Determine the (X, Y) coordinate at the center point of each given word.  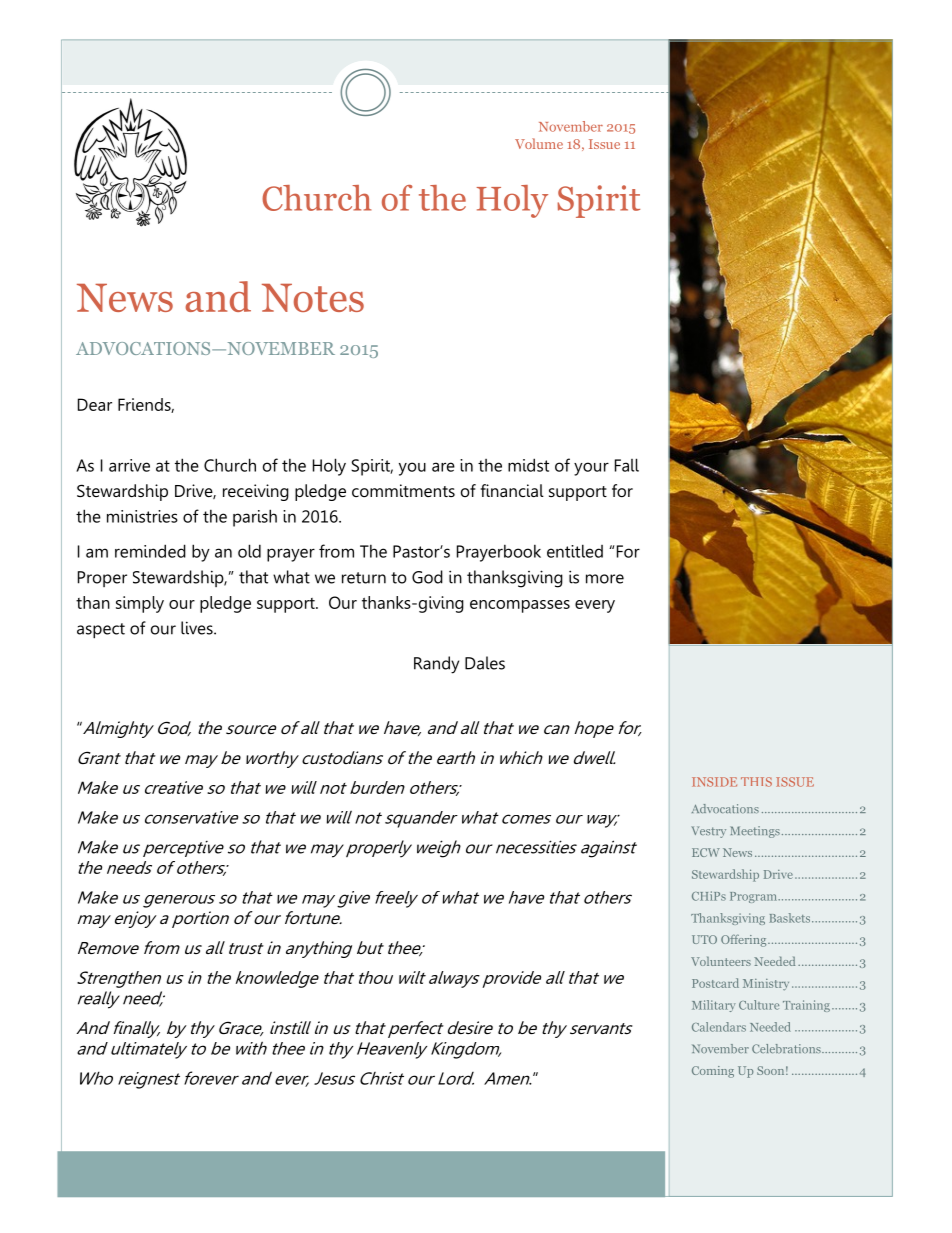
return (364, 578)
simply (140, 604)
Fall (627, 465)
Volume (539, 143)
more (605, 579)
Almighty (117, 729)
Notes (313, 298)
